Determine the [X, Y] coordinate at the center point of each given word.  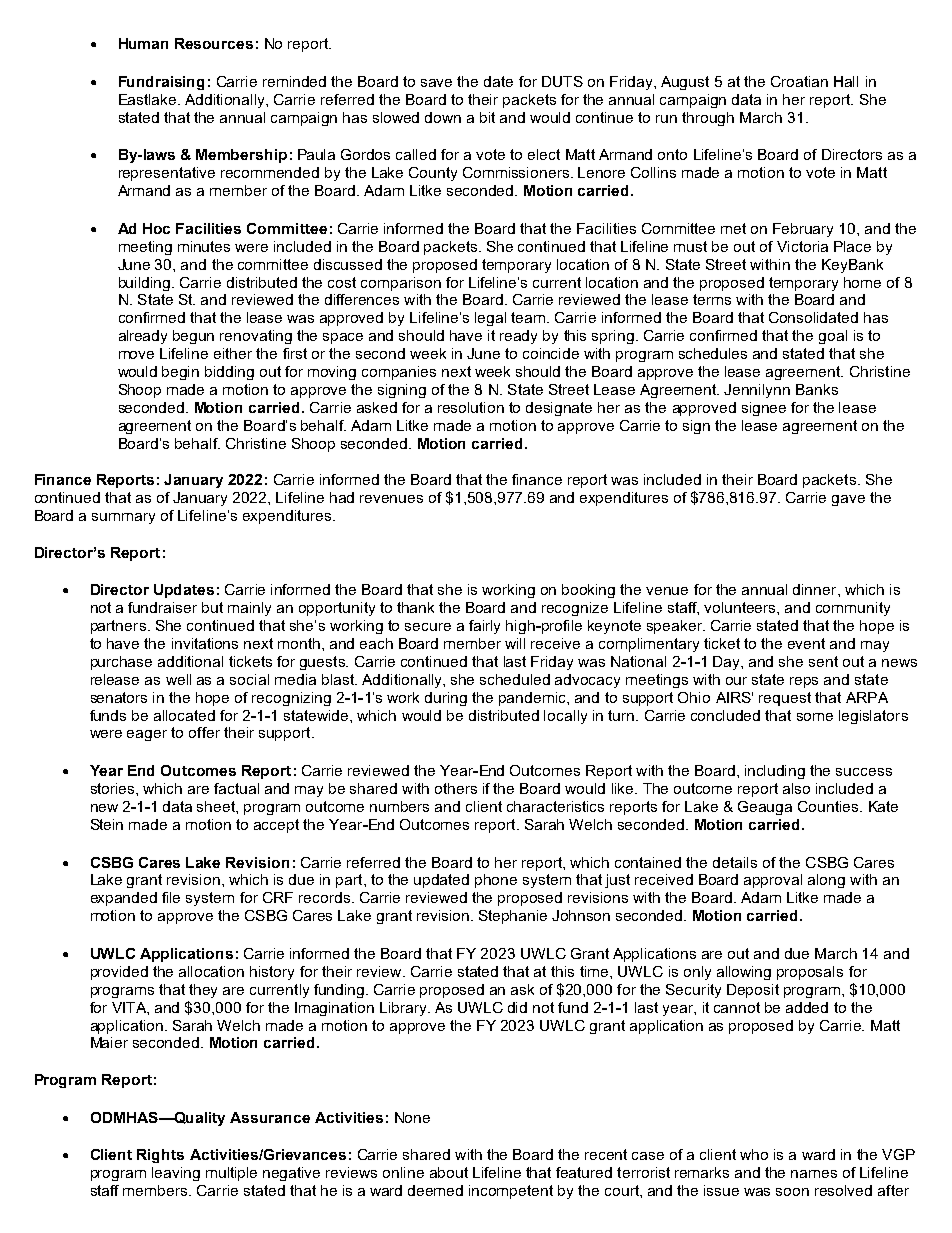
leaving [176, 1174]
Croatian [799, 81]
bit [487, 117]
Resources [214, 43]
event [806, 643]
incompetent [511, 1192]
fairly [484, 627]
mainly [249, 609]
